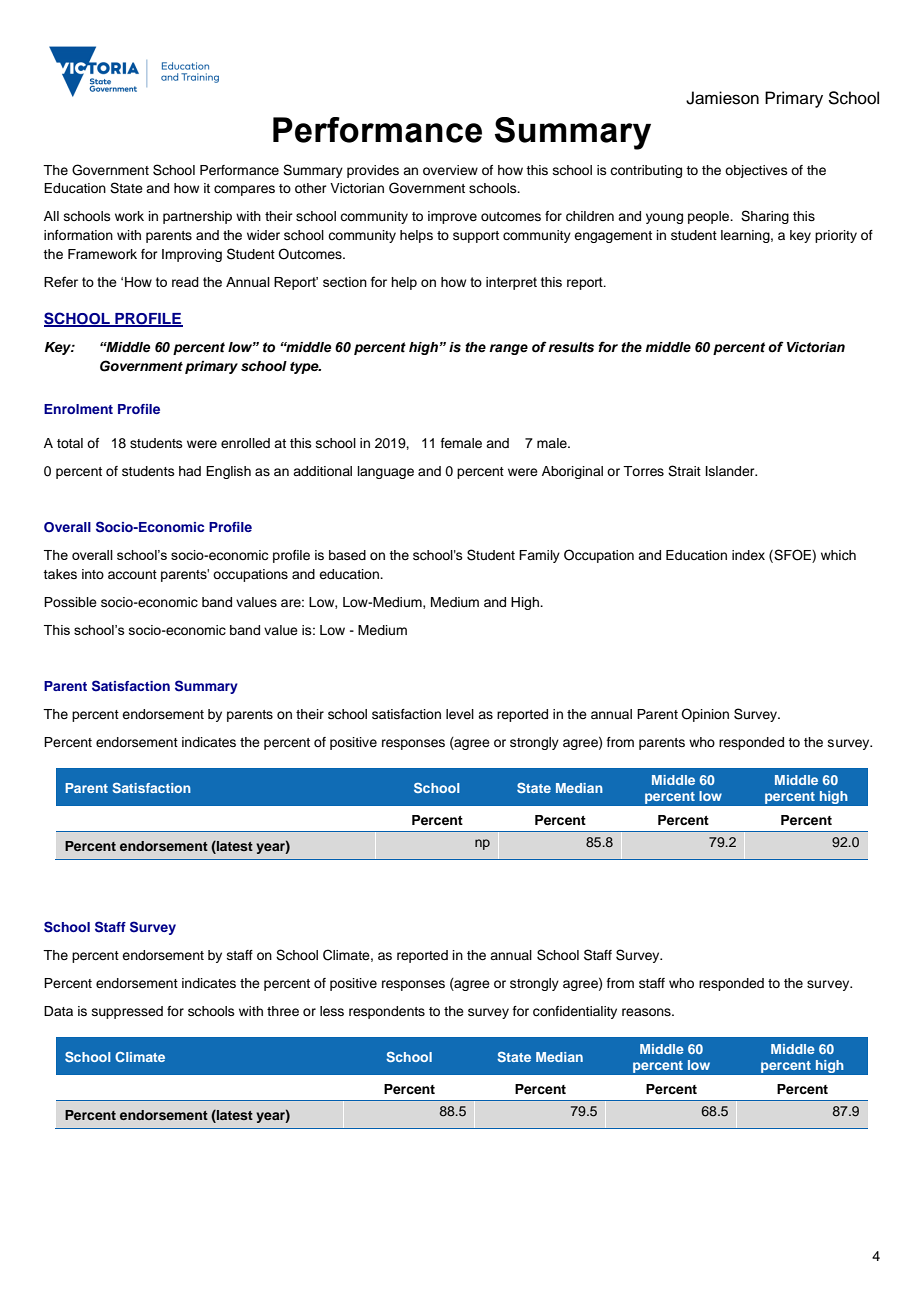 This screenshot has width=924, height=1309. What do you see at coordinates (244, 190) in the screenshot?
I see `compares` at bounding box center [244, 190].
